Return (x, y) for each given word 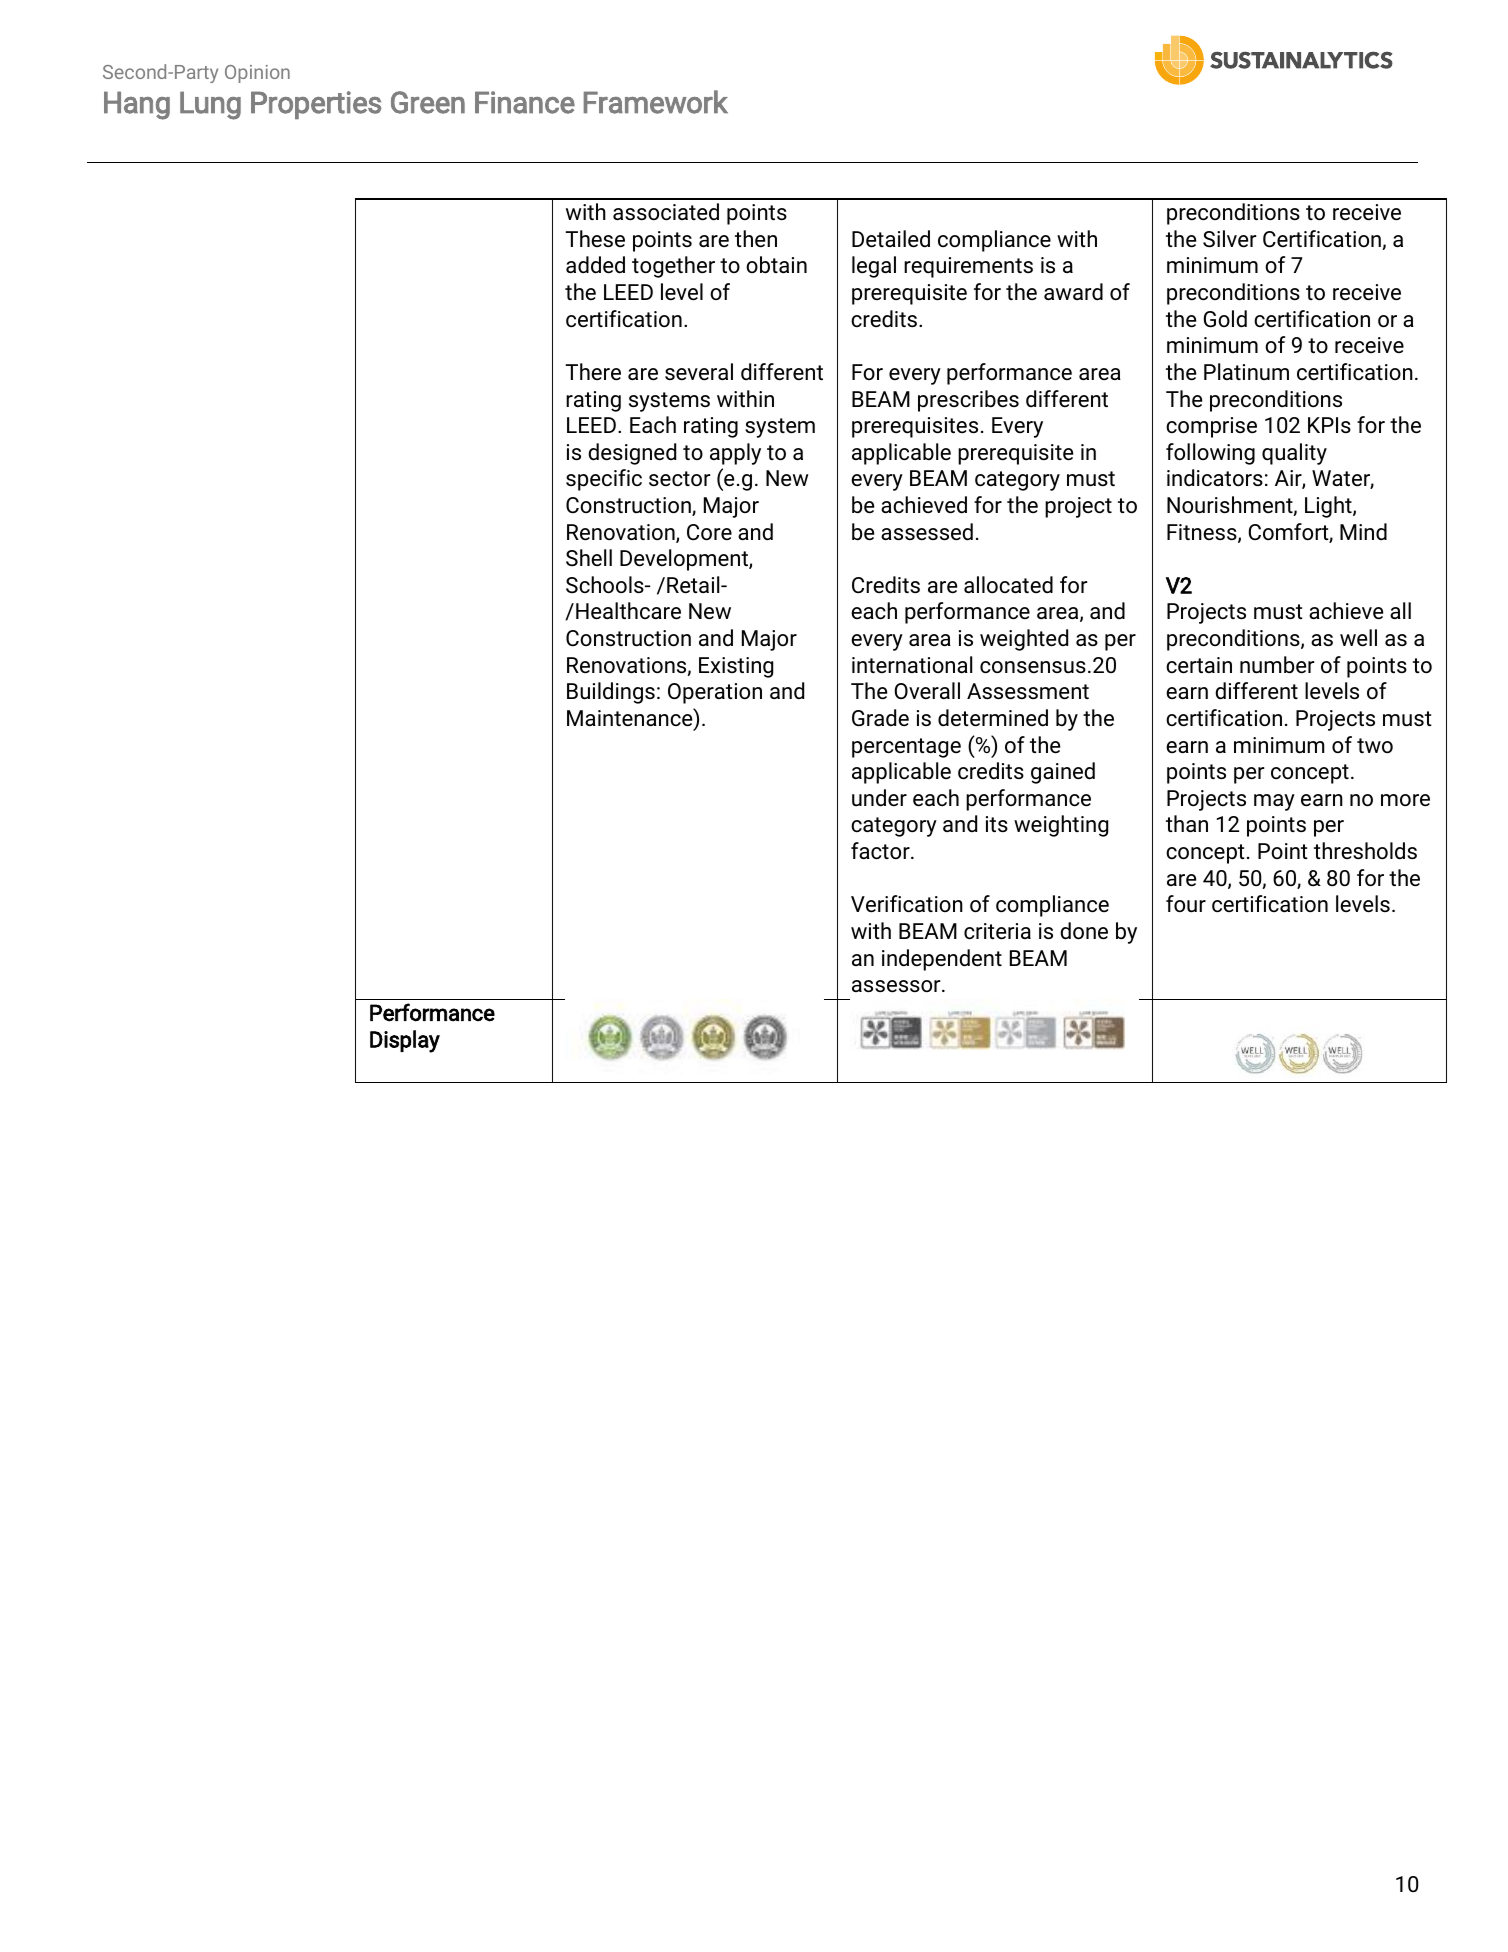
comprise (1211, 427)
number (1277, 665)
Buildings (611, 693)
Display (405, 1041)
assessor (897, 986)
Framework (656, 102)
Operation (715, 693)
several (699, 372)
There (593, 372)
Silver (1229, 239)
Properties (316, 105)
